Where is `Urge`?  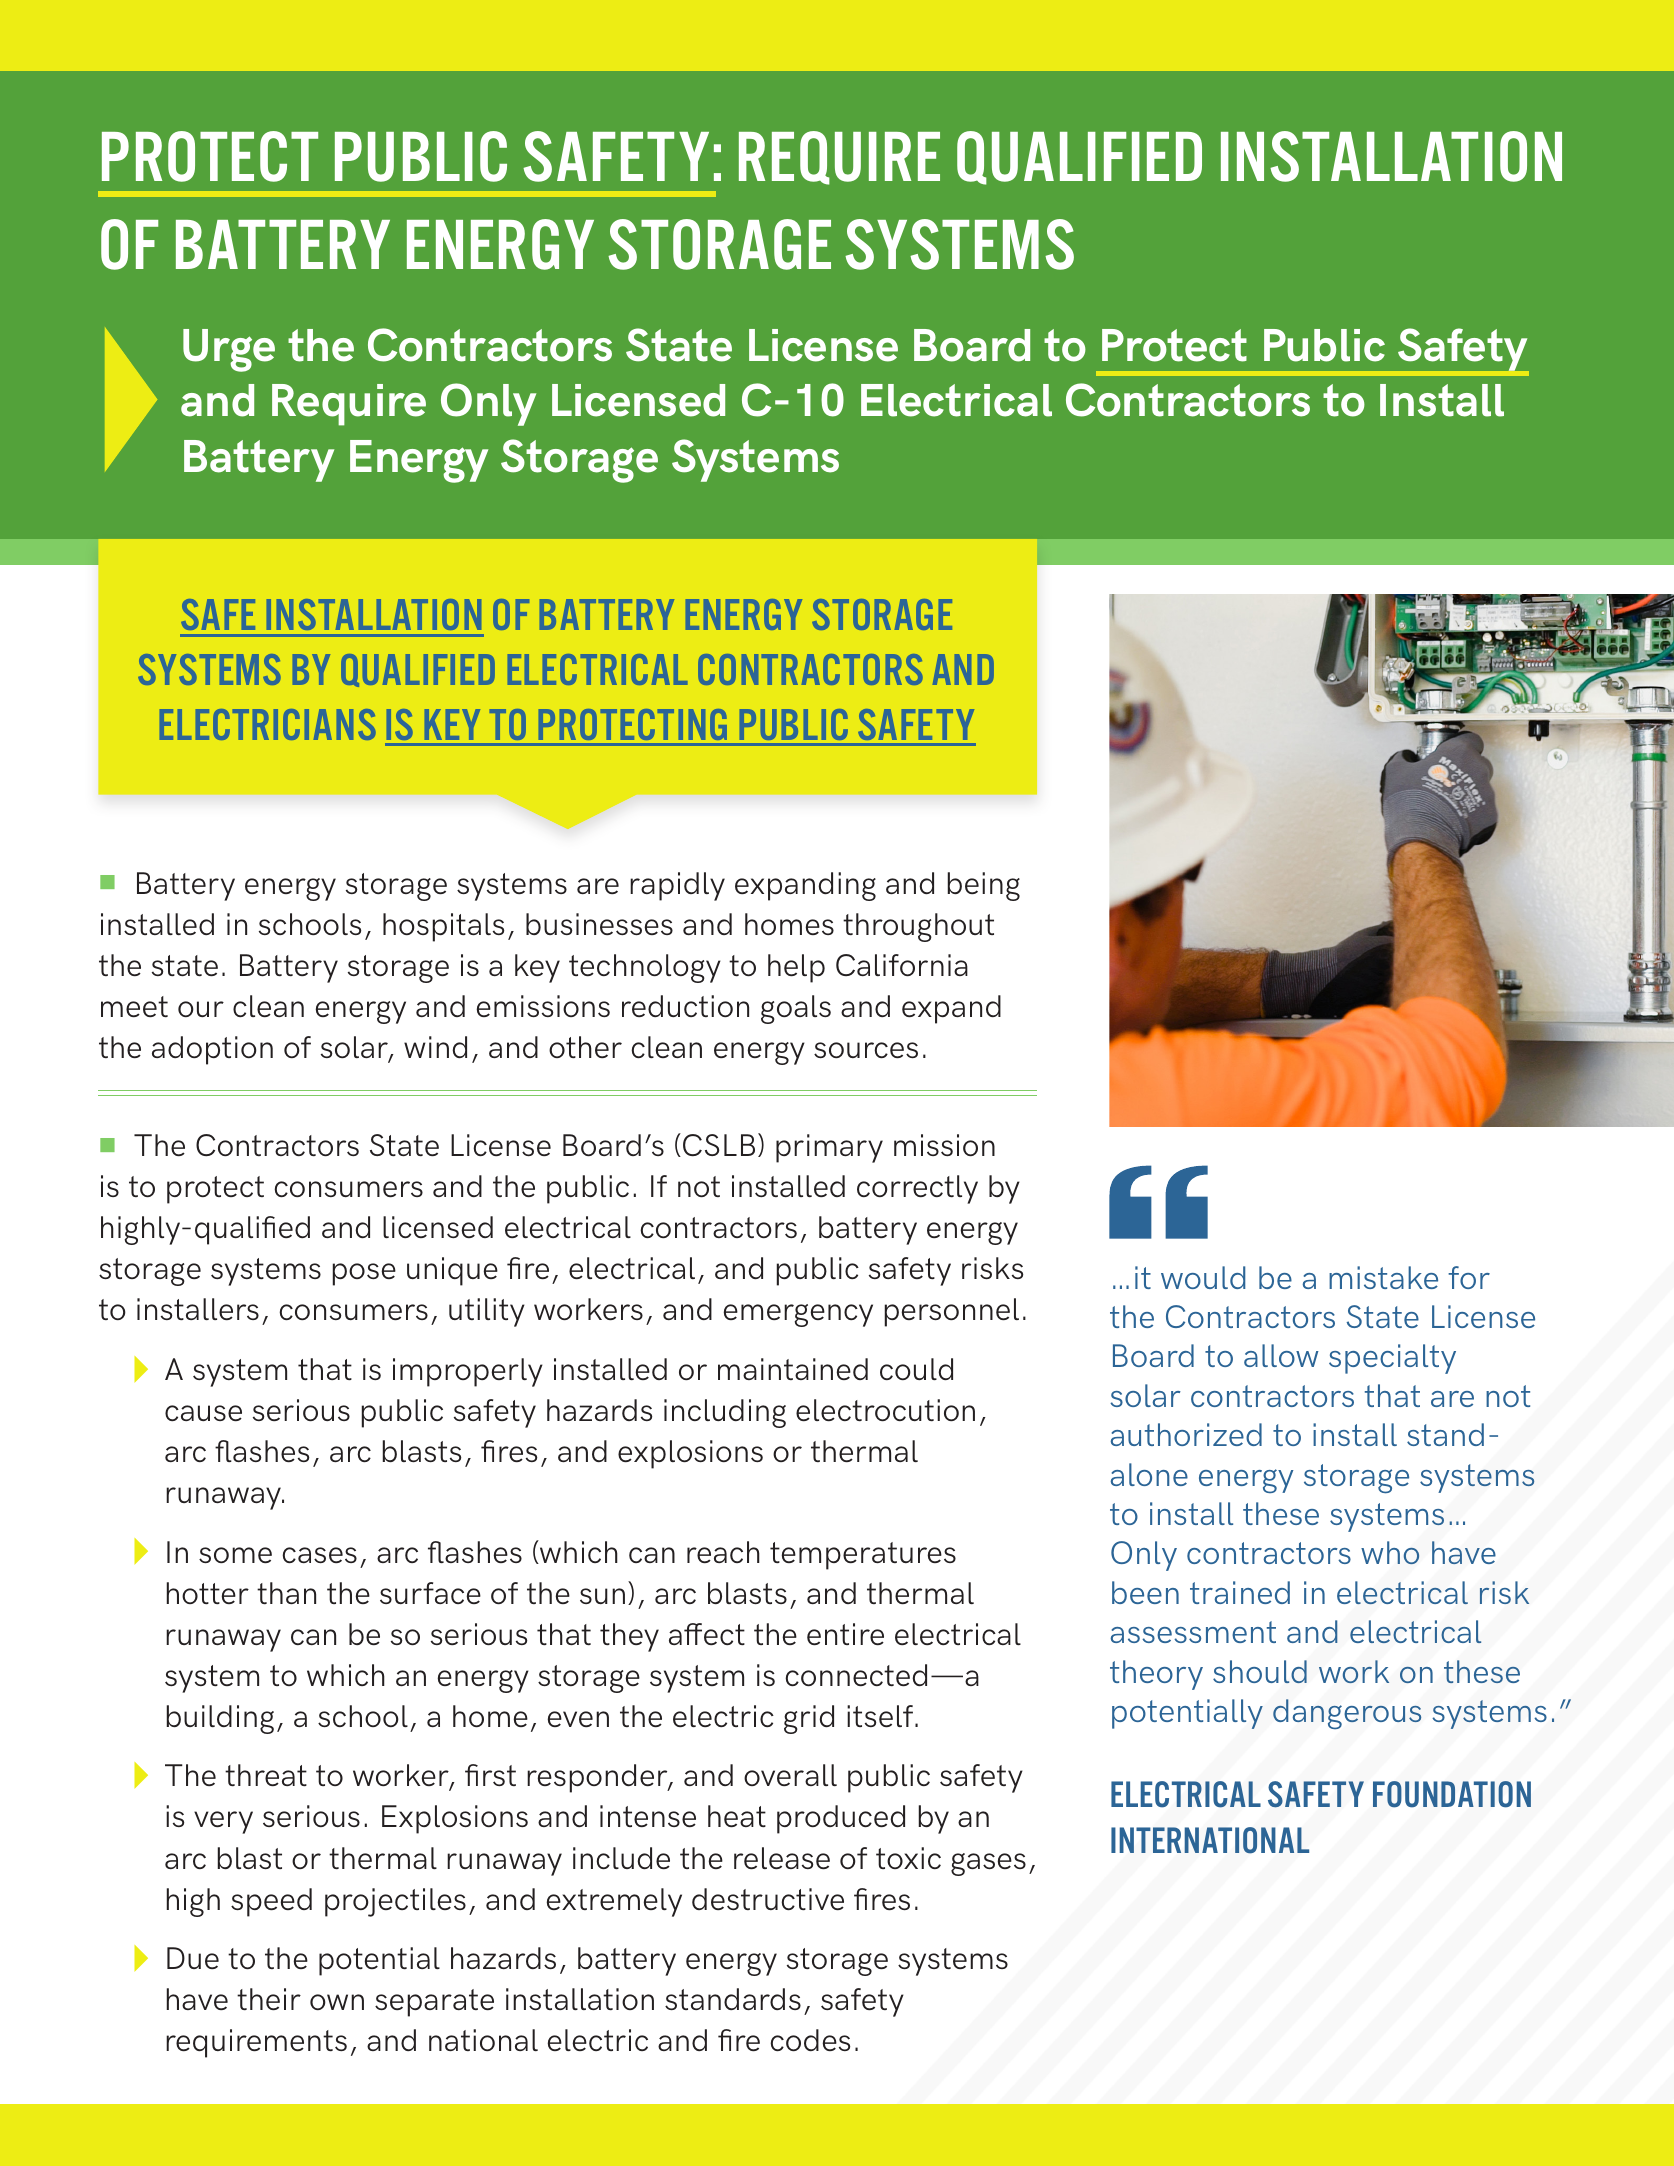
Urge is located at coordinates (229, 350).
